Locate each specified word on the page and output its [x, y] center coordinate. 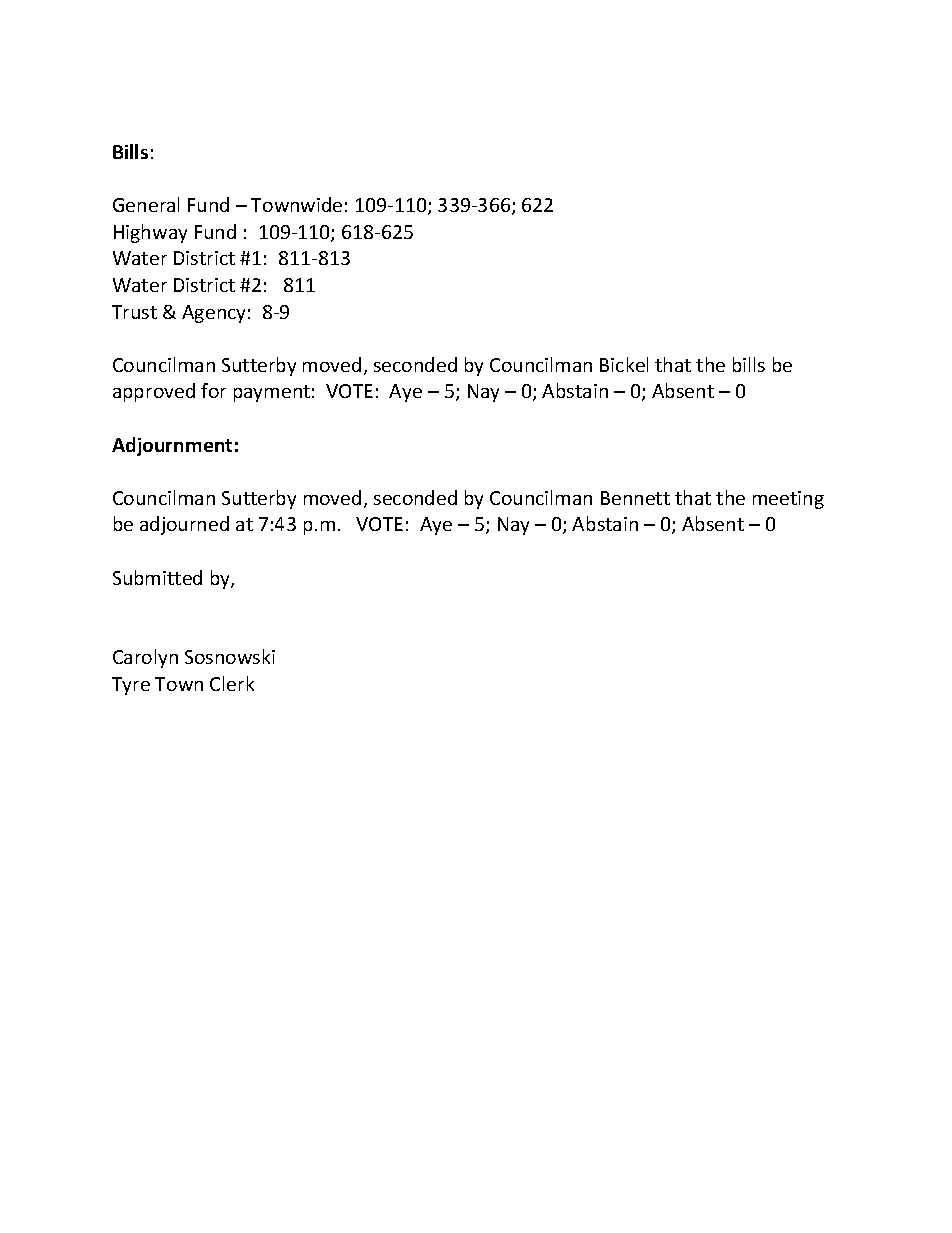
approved [154, 392]
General [146, 204]
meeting [788, 500]
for [213, 390]
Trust [134, 312]
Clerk [232, 683]
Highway [150, 233]
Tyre [131, 686]
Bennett [635, 498]
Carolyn [145, 658]
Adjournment [172, 446]
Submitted [157, 577]
